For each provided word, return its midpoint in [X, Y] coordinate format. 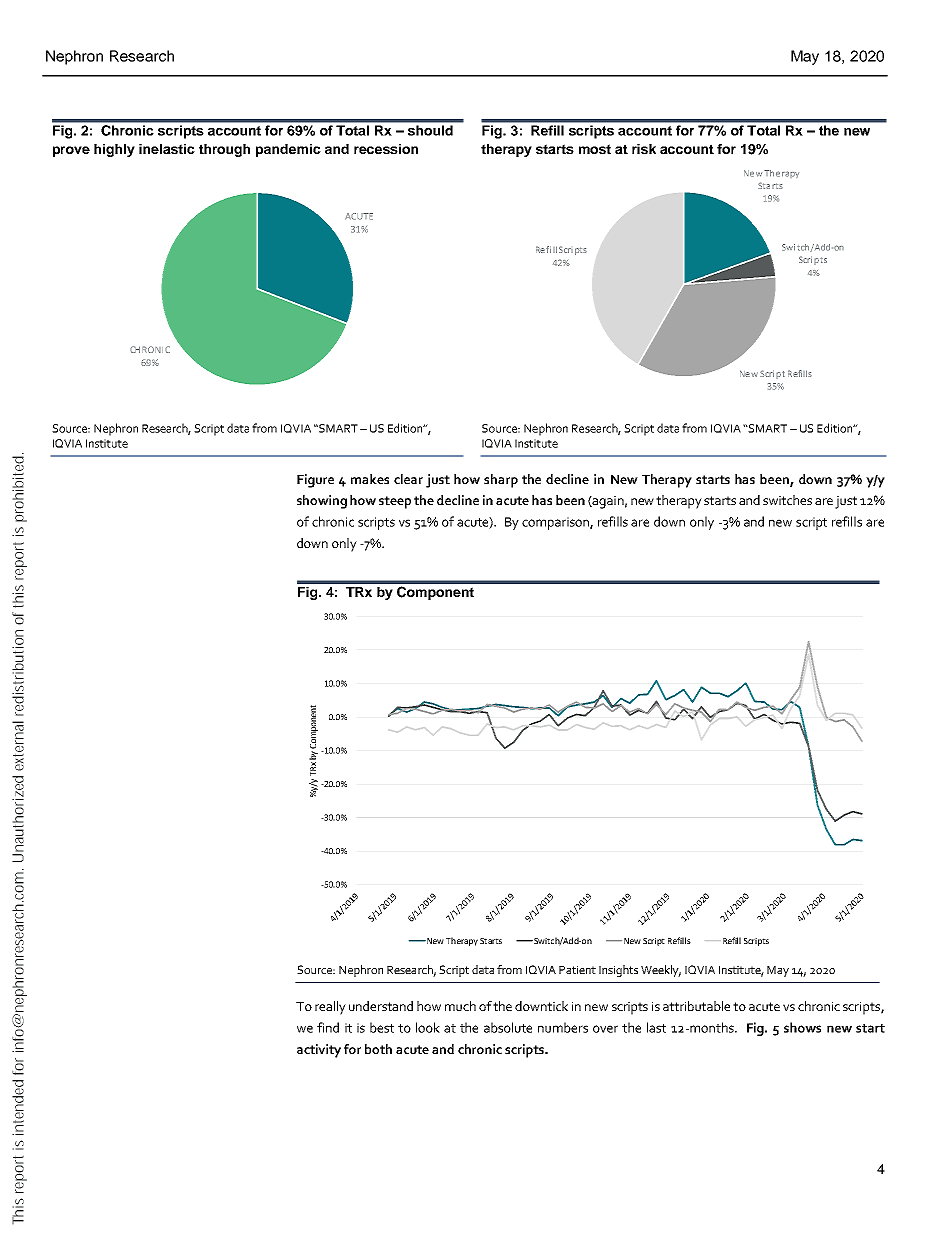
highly [114, 150]
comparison [556, 523]
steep [395, 502]
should [430, 130]
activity [319, 1051]
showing [322, 502]
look [428, 1027]
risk [644, 149]
